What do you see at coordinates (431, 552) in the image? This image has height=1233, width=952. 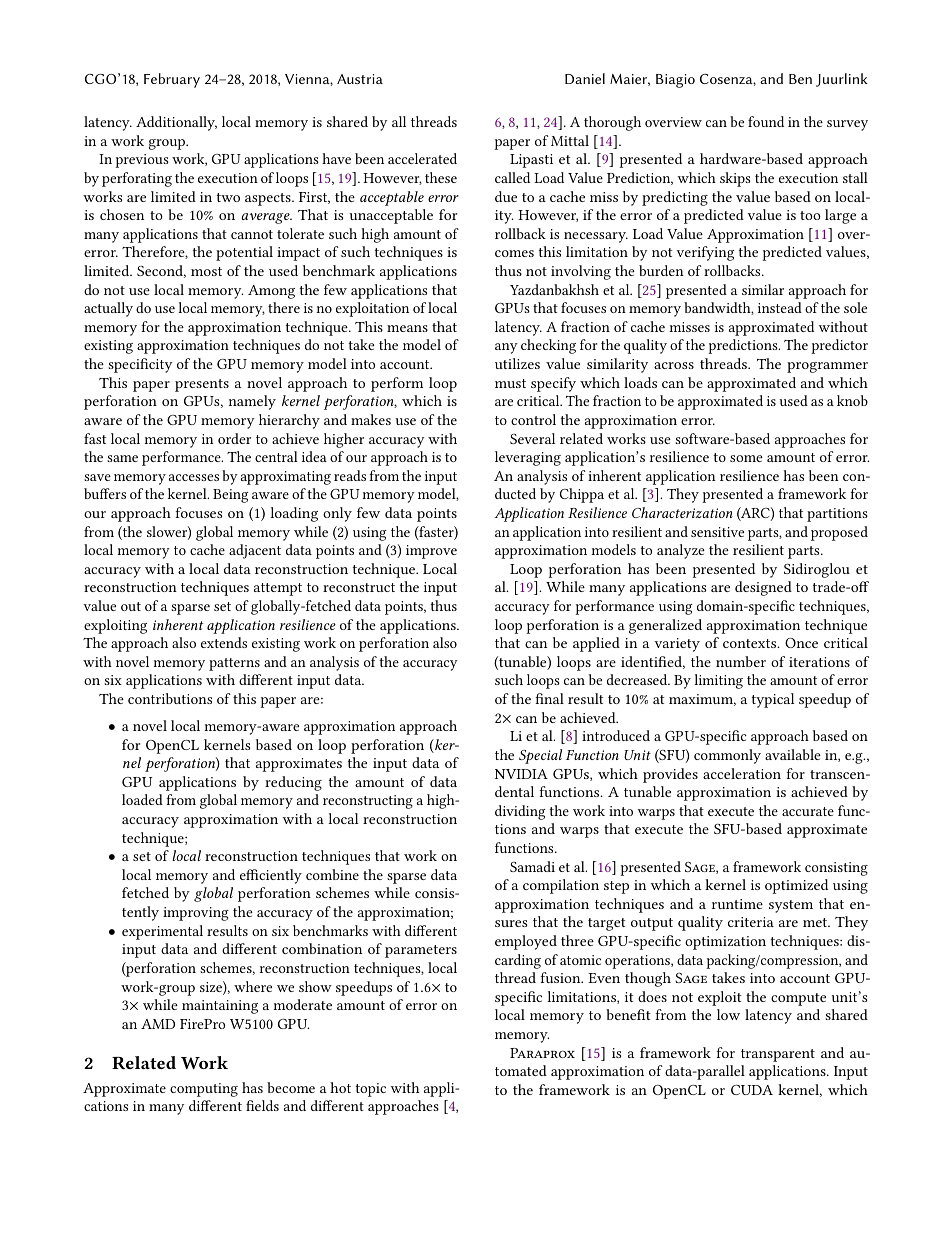 I see `improve` at bounding box center [431, 552].
